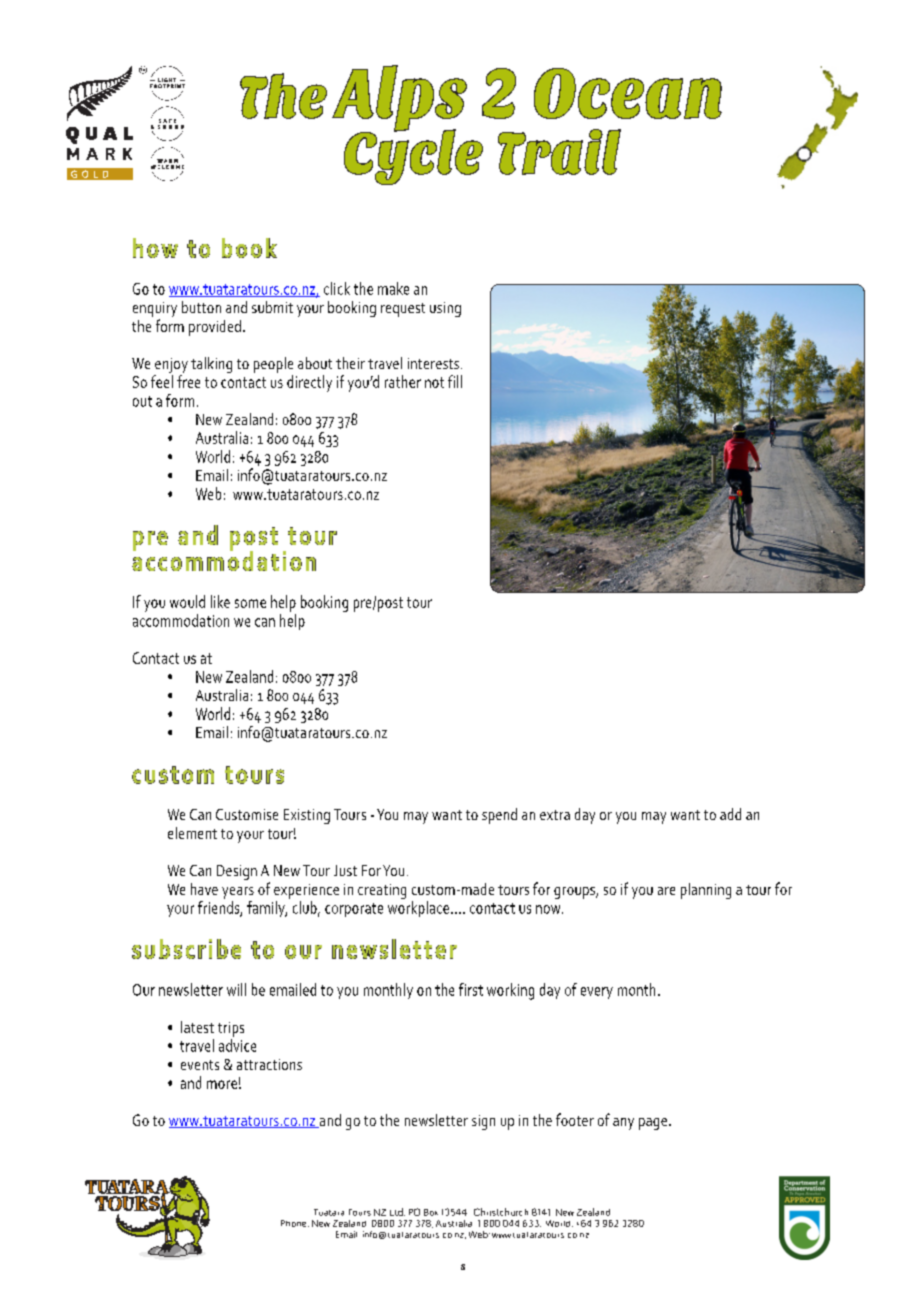 This document has height=1308, width=924. I want to click on years, so click(238, 893).
